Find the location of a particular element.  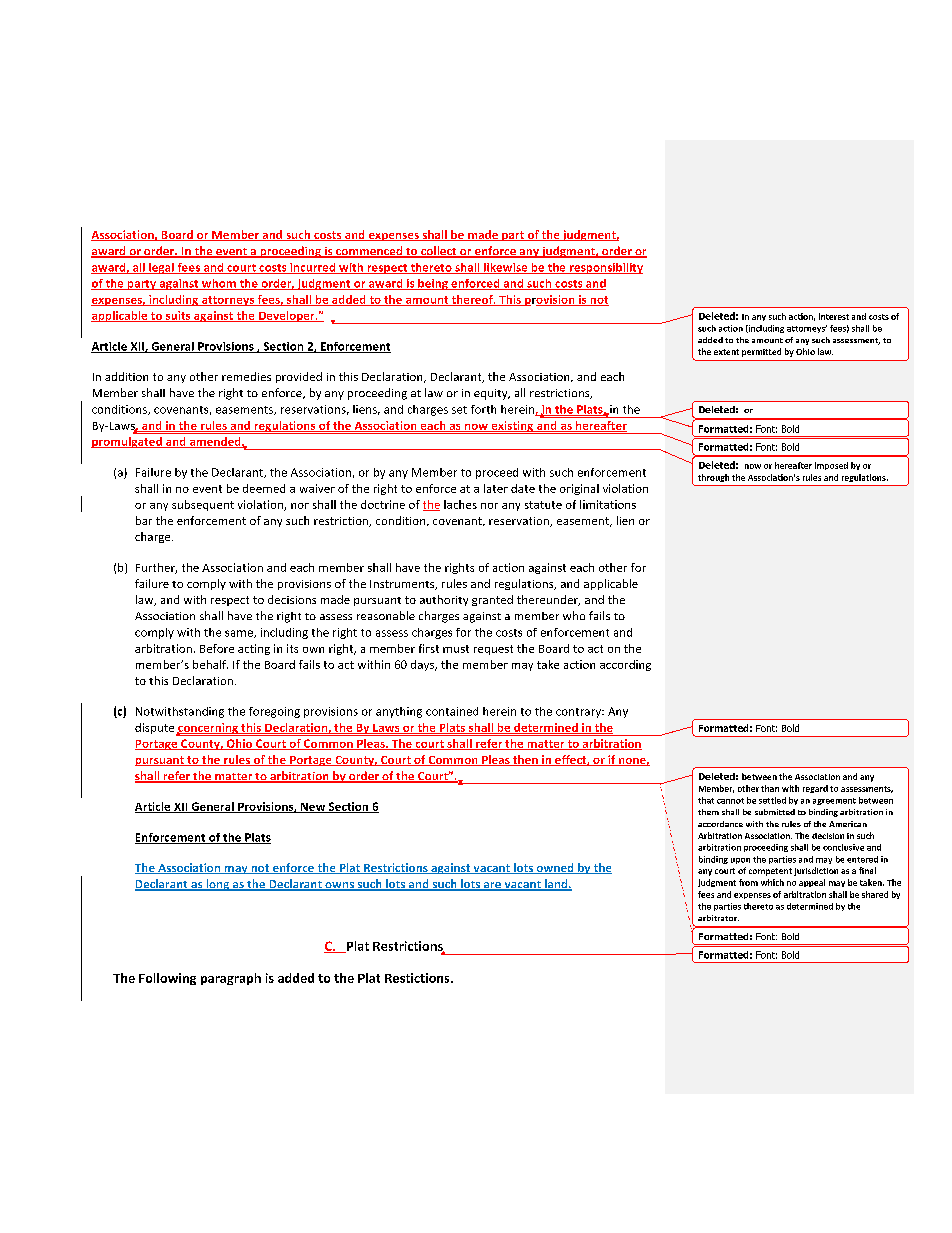

later is located at coordinates (496, 488).
